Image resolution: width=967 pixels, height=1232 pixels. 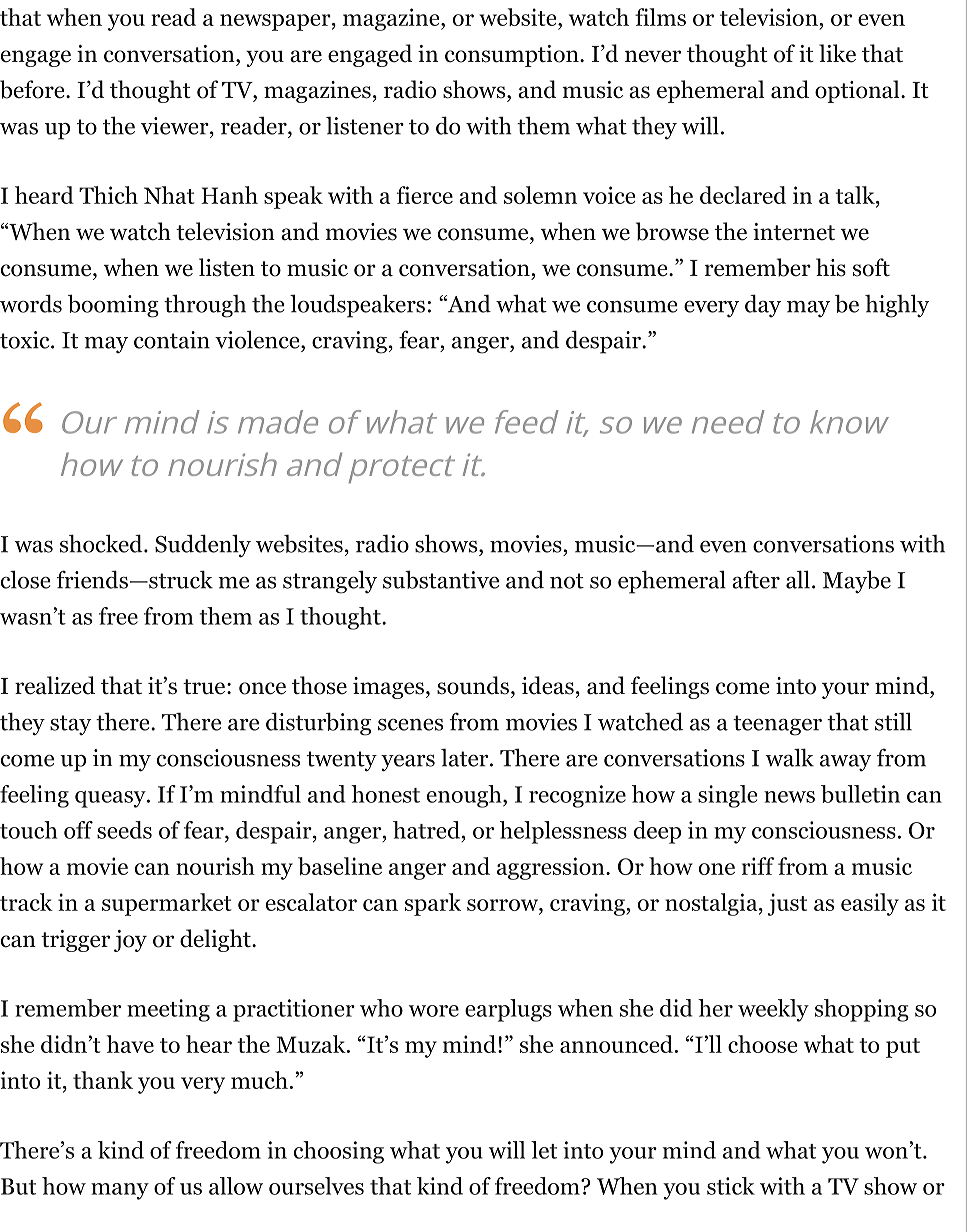 I want to click on many, so click(x=120, y=1191).
